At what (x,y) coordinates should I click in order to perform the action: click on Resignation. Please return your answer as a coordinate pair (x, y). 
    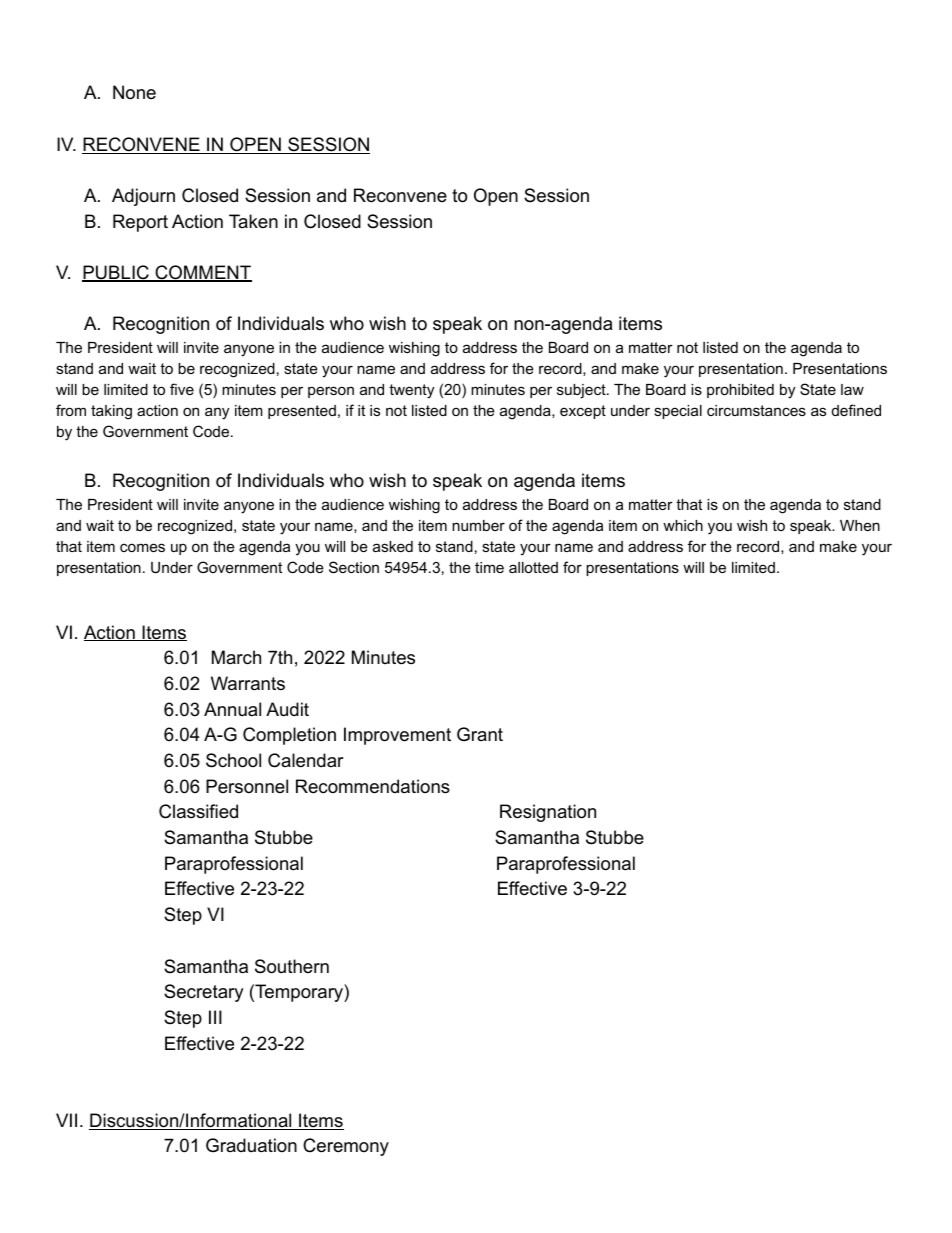
    Looking at the image, I should click on (548, 813).
